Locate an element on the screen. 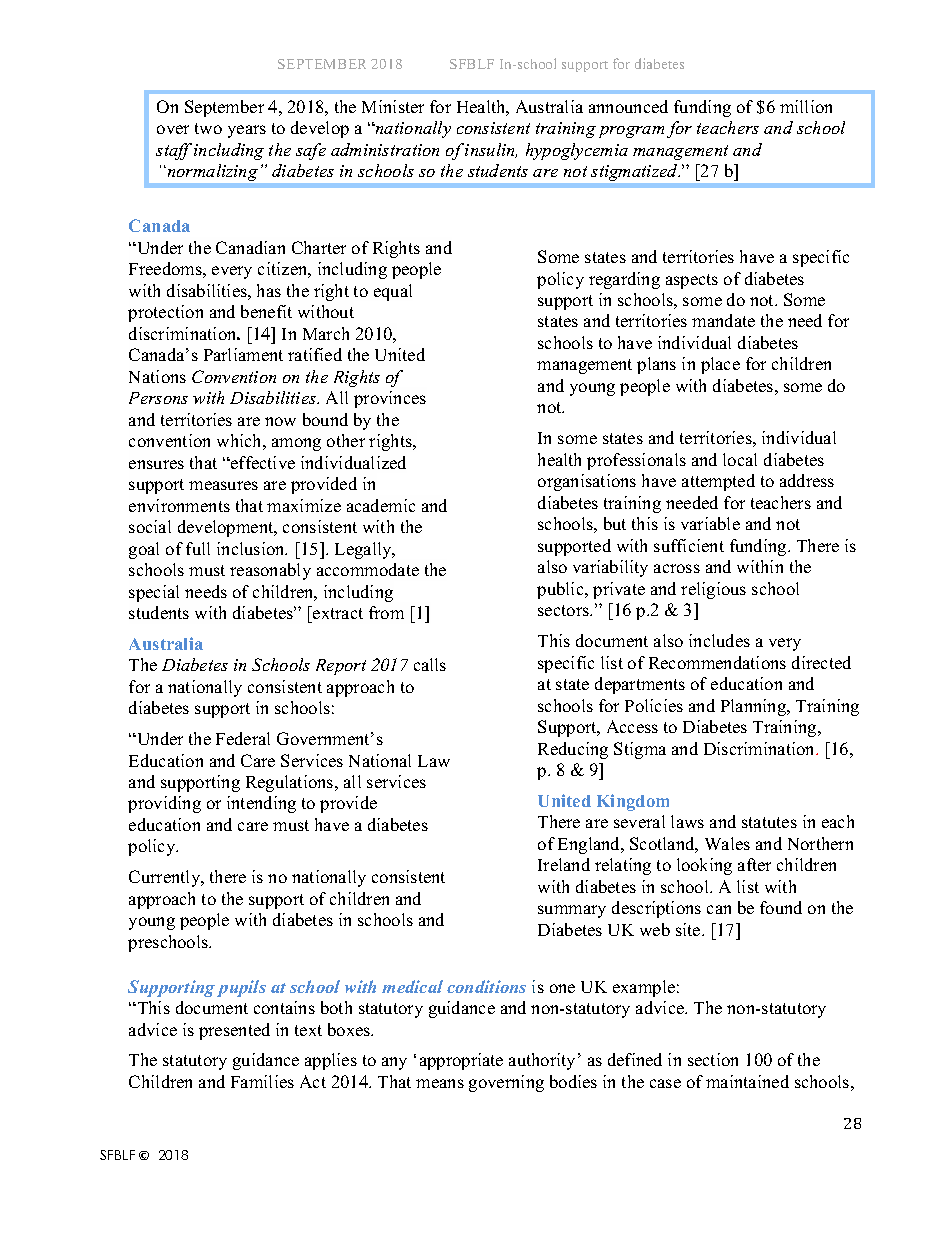 This screenshot has width=952, height=1233. provinces is located at coordinates (390, 399).
